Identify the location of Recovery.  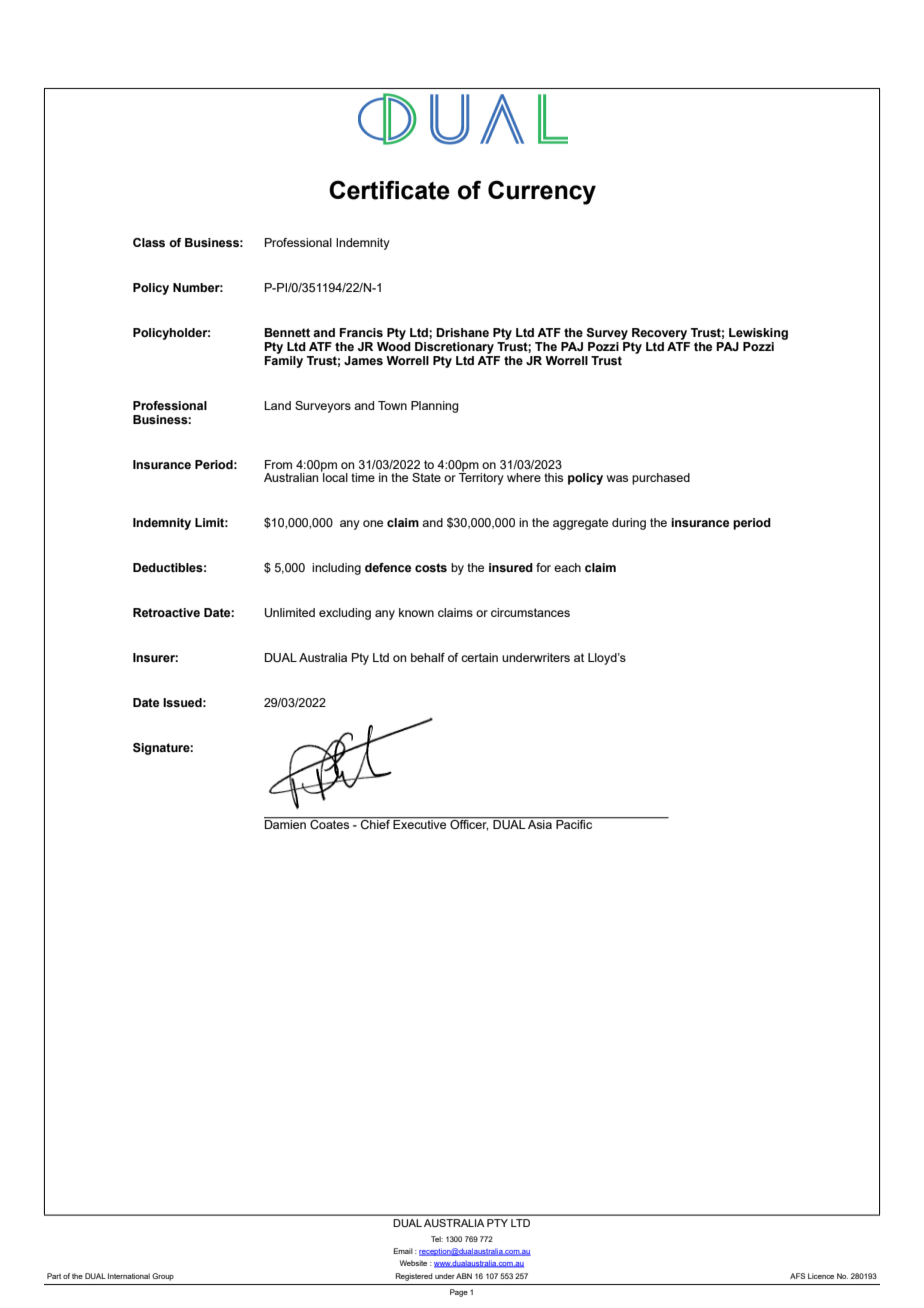
(659, 334).
